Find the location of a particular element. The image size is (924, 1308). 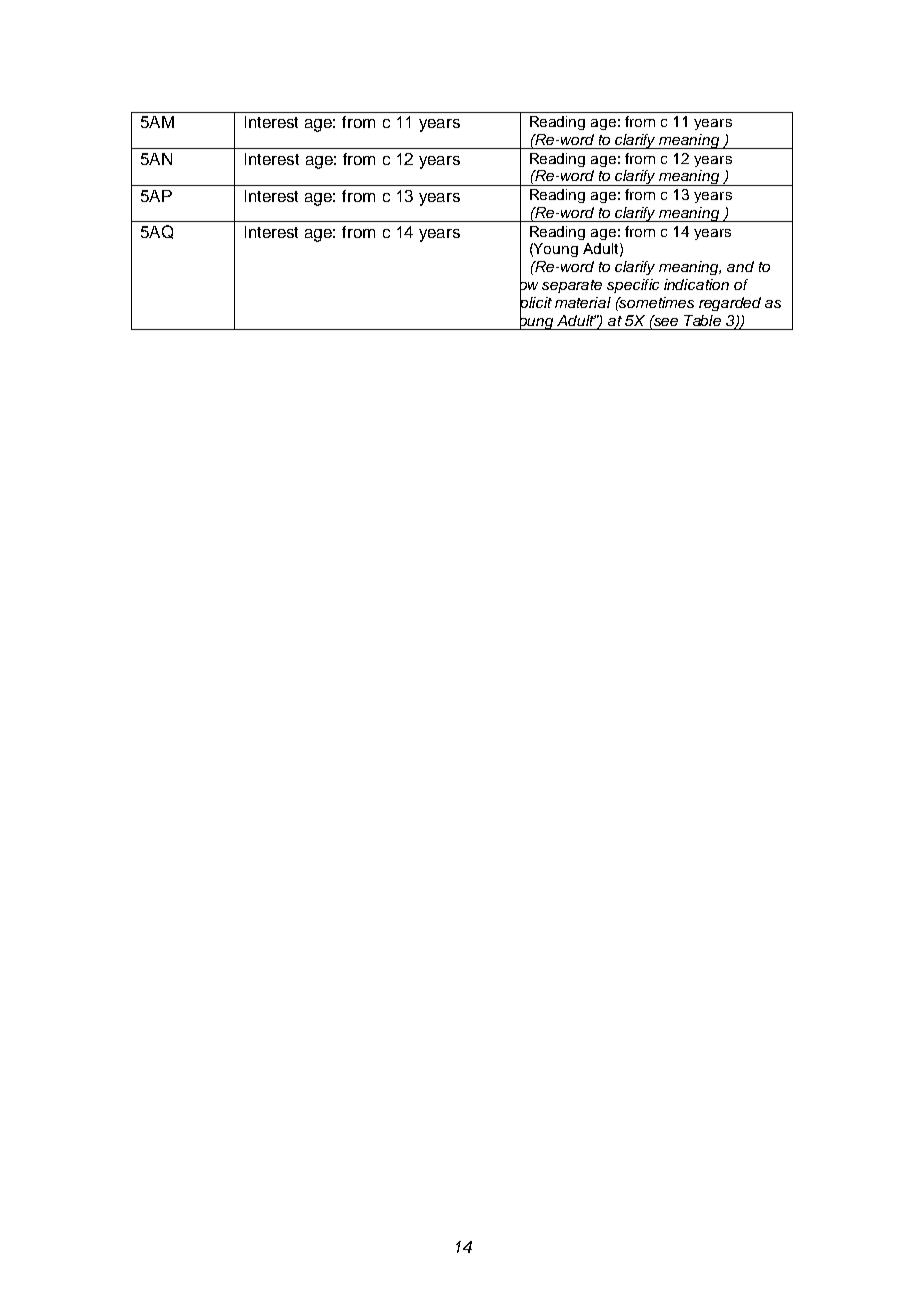

material is located at coordinates (583, 302).
